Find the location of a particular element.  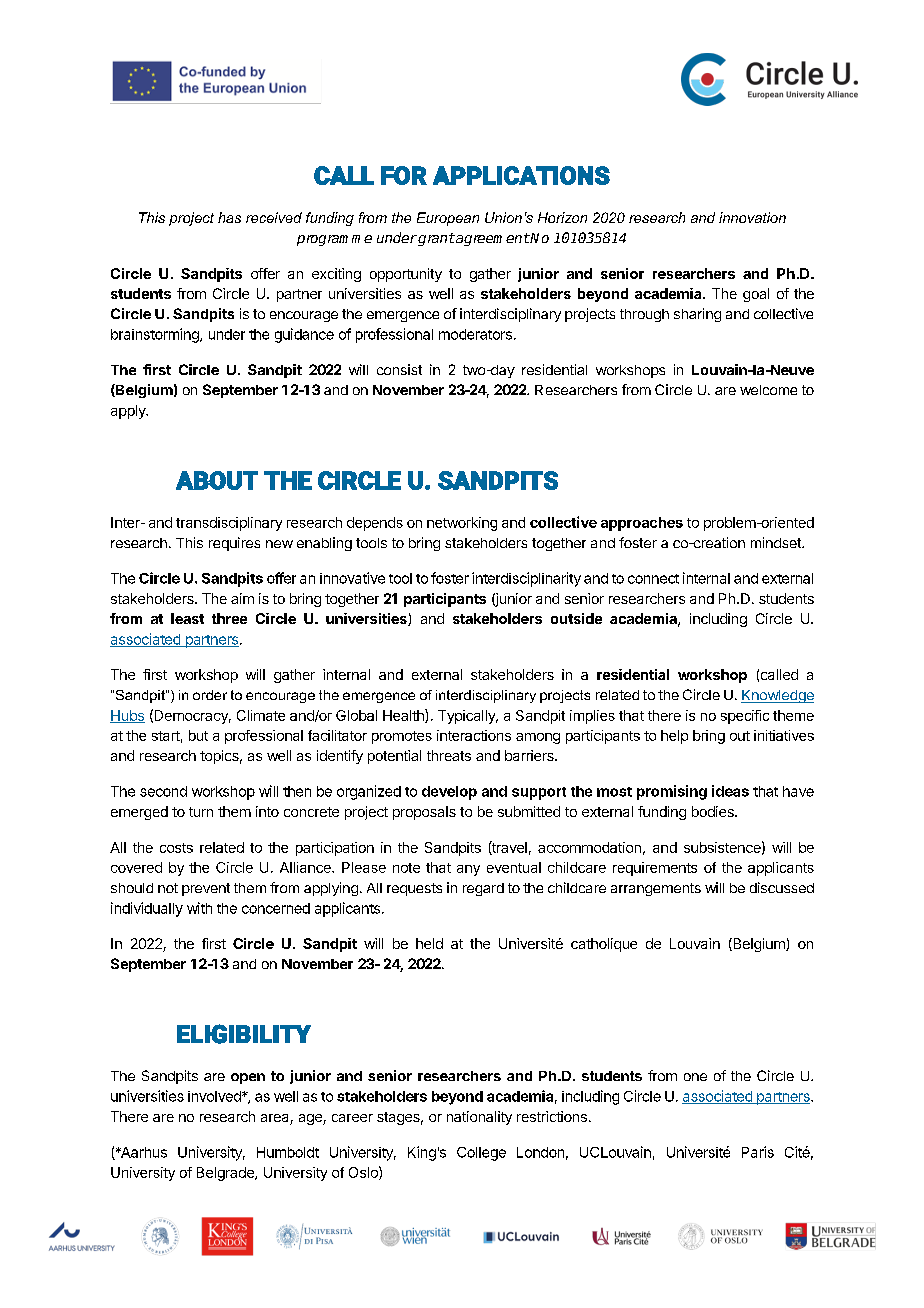

College is located at coordinates (481, 1154).
